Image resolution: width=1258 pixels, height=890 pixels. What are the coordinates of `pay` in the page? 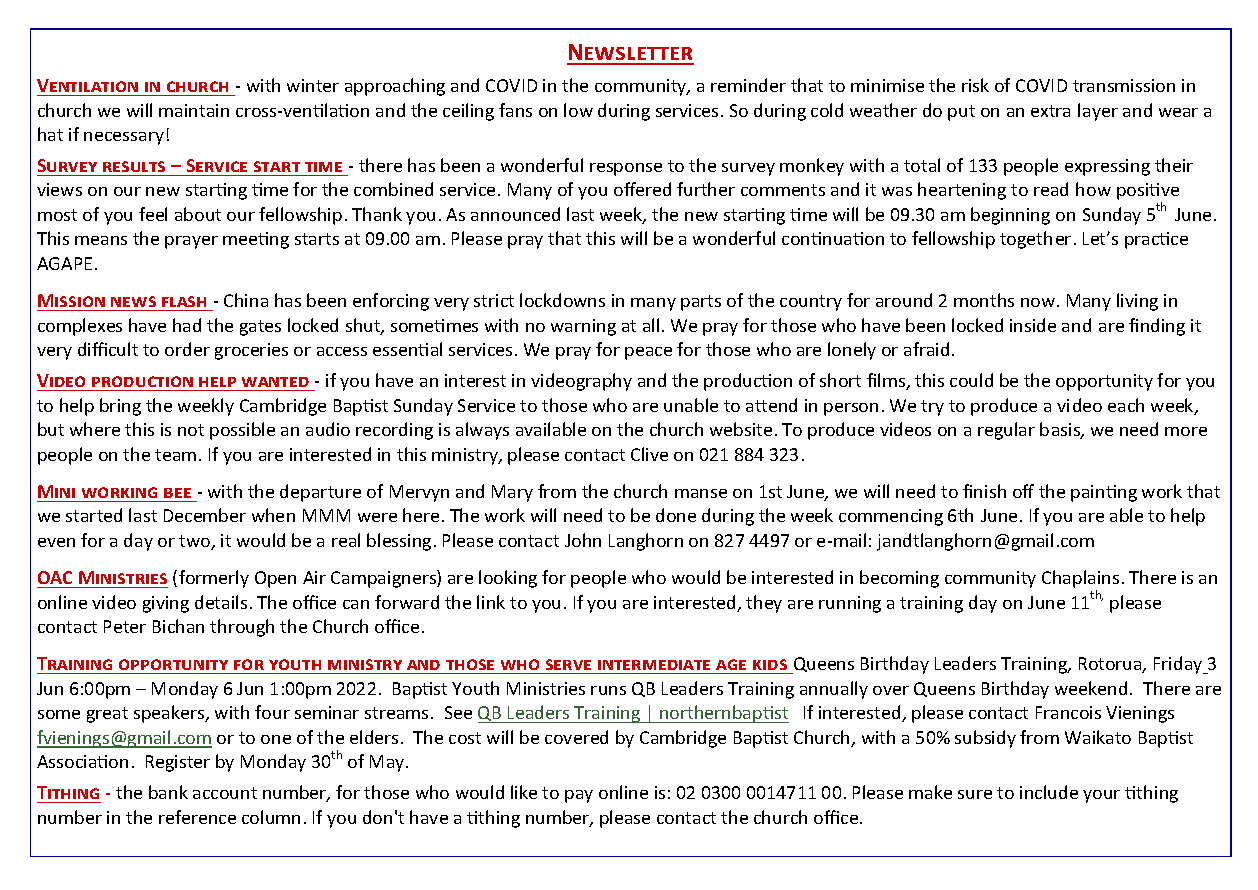 It's located at (579, 796).
